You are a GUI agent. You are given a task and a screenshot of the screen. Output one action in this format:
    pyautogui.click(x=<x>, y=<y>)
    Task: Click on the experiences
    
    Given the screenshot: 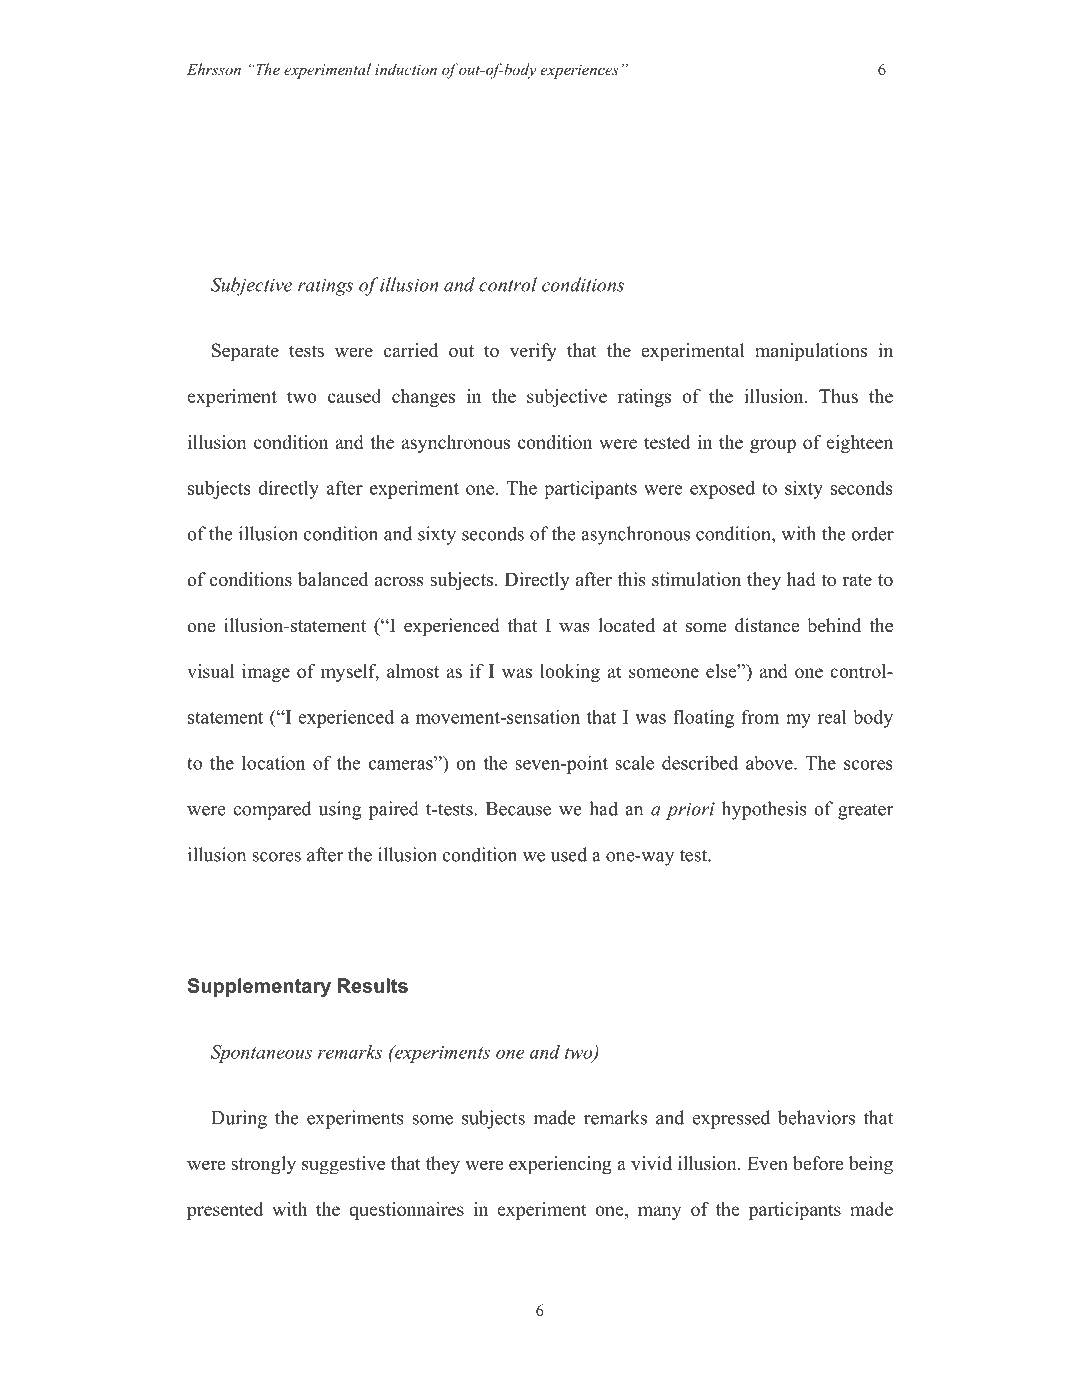 What is the action you would take?
    pyautogui.click(x=579, y=71)
